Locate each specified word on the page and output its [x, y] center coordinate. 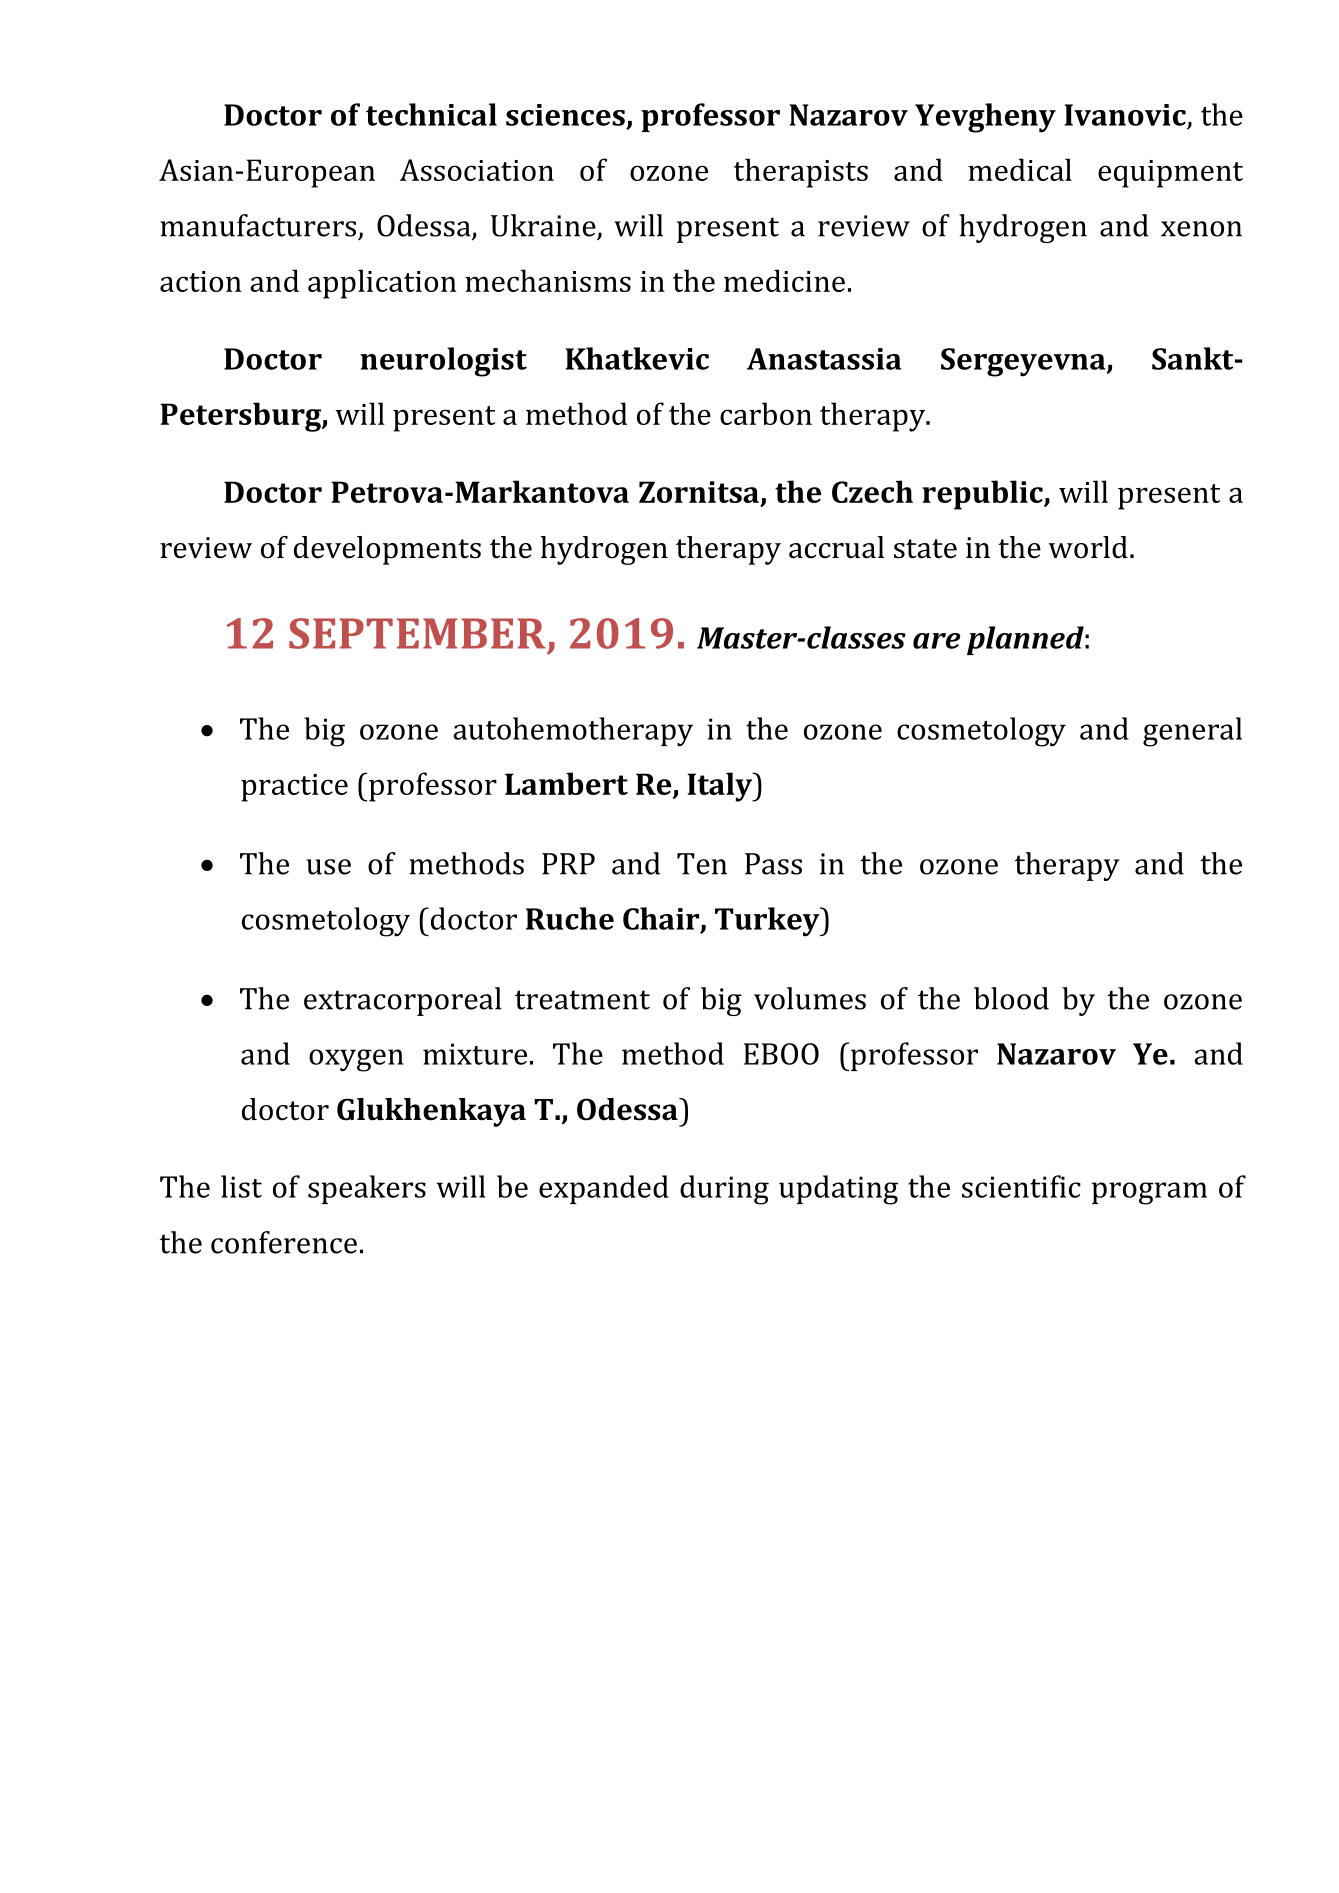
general [1192, 732]
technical [431, 114]
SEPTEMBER [417, 633]
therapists [801, 173]
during [724, 1190]
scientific [1021, 1186]
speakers [367, 1189]
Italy [721, 787]
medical [1020, 169]
